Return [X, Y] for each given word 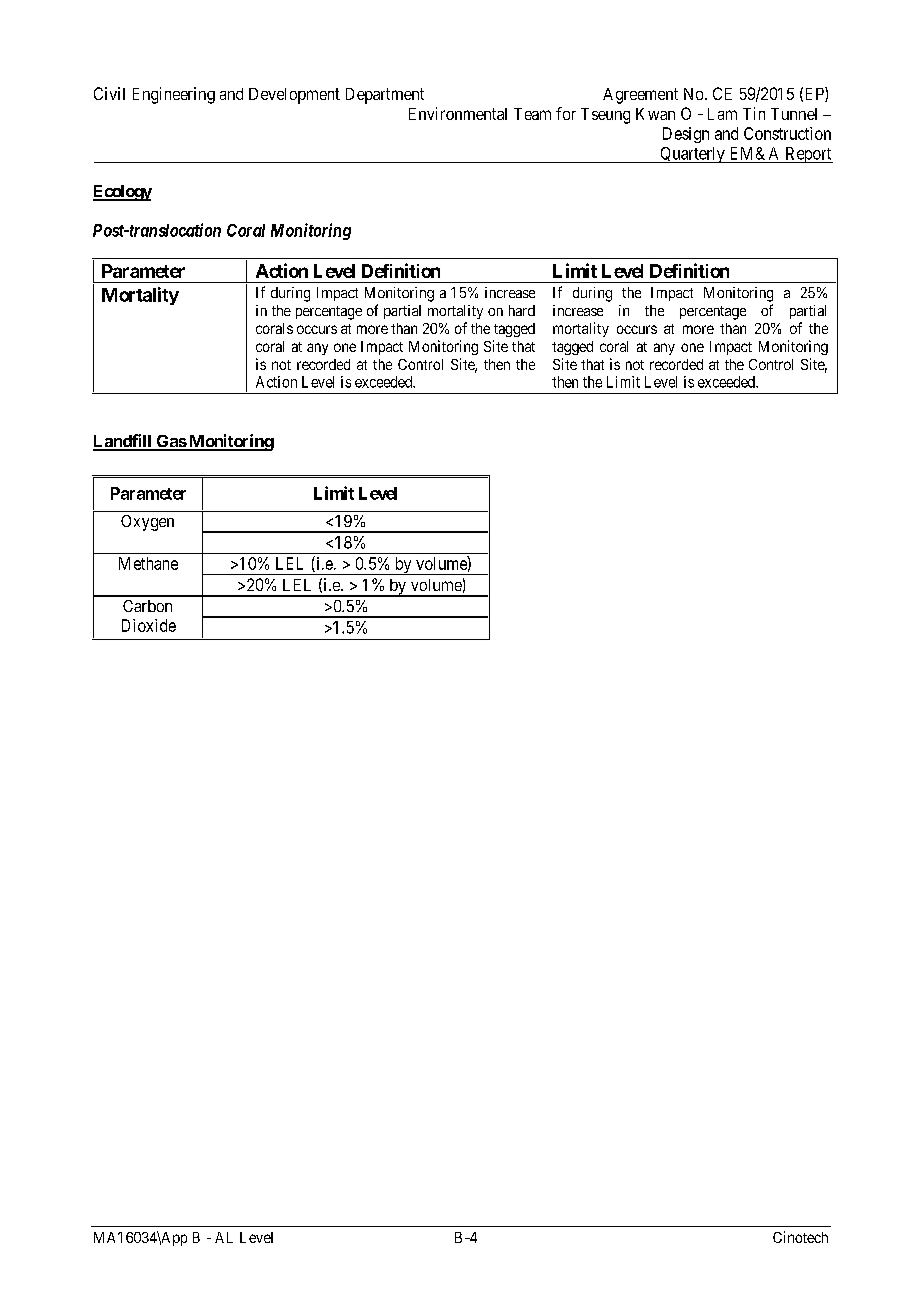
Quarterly [692, 155]
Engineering [174, 95]
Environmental [458, 113]
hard [522, 310]
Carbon [147, 606]
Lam [722, 114]
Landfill [123, 442]
